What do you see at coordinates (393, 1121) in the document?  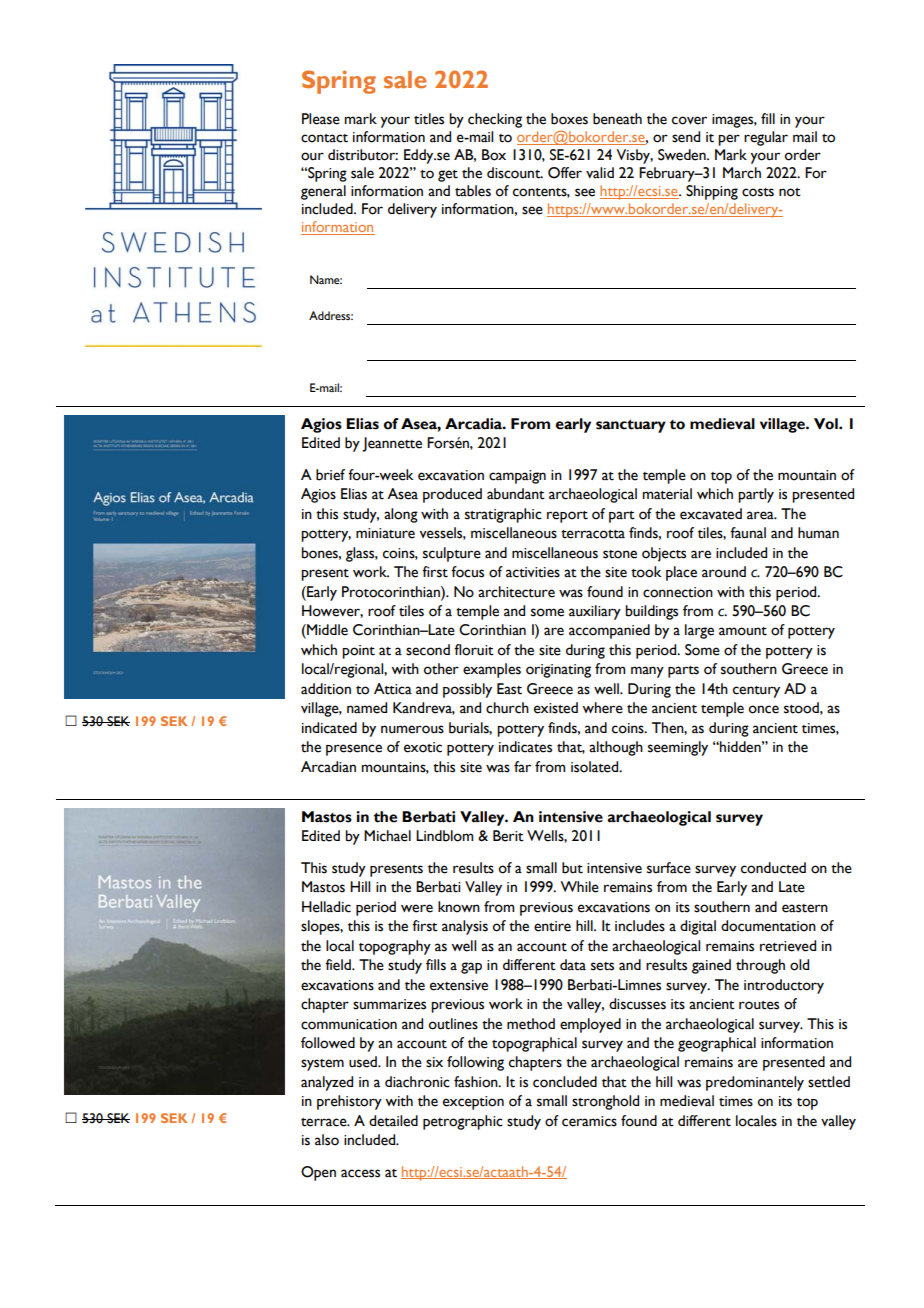 I see `detailed` at bounding box center [393, 1121].
